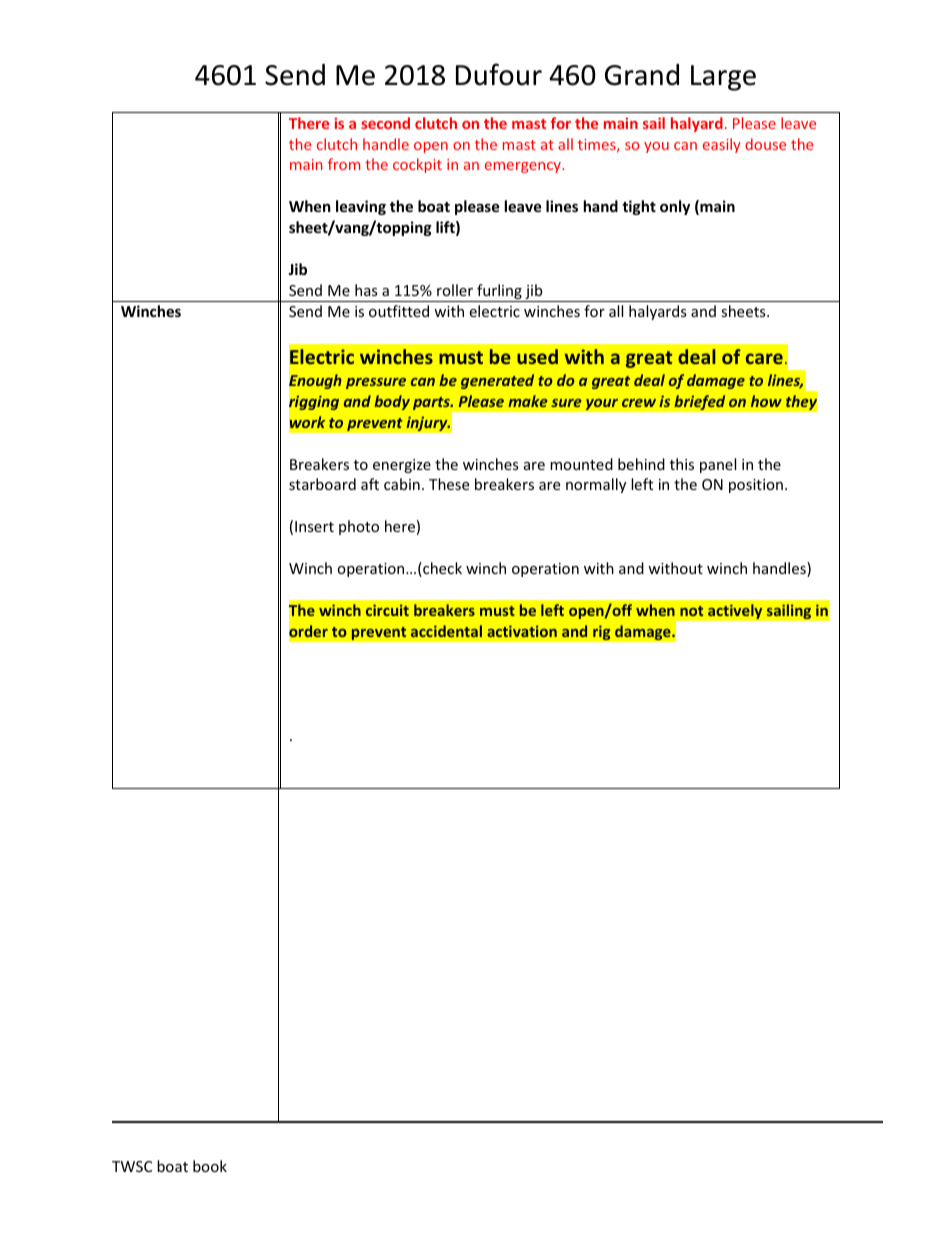 Image resolution: width=952 pixels, height=1233 pixels. I want to click on book, so click(210, 1166).
